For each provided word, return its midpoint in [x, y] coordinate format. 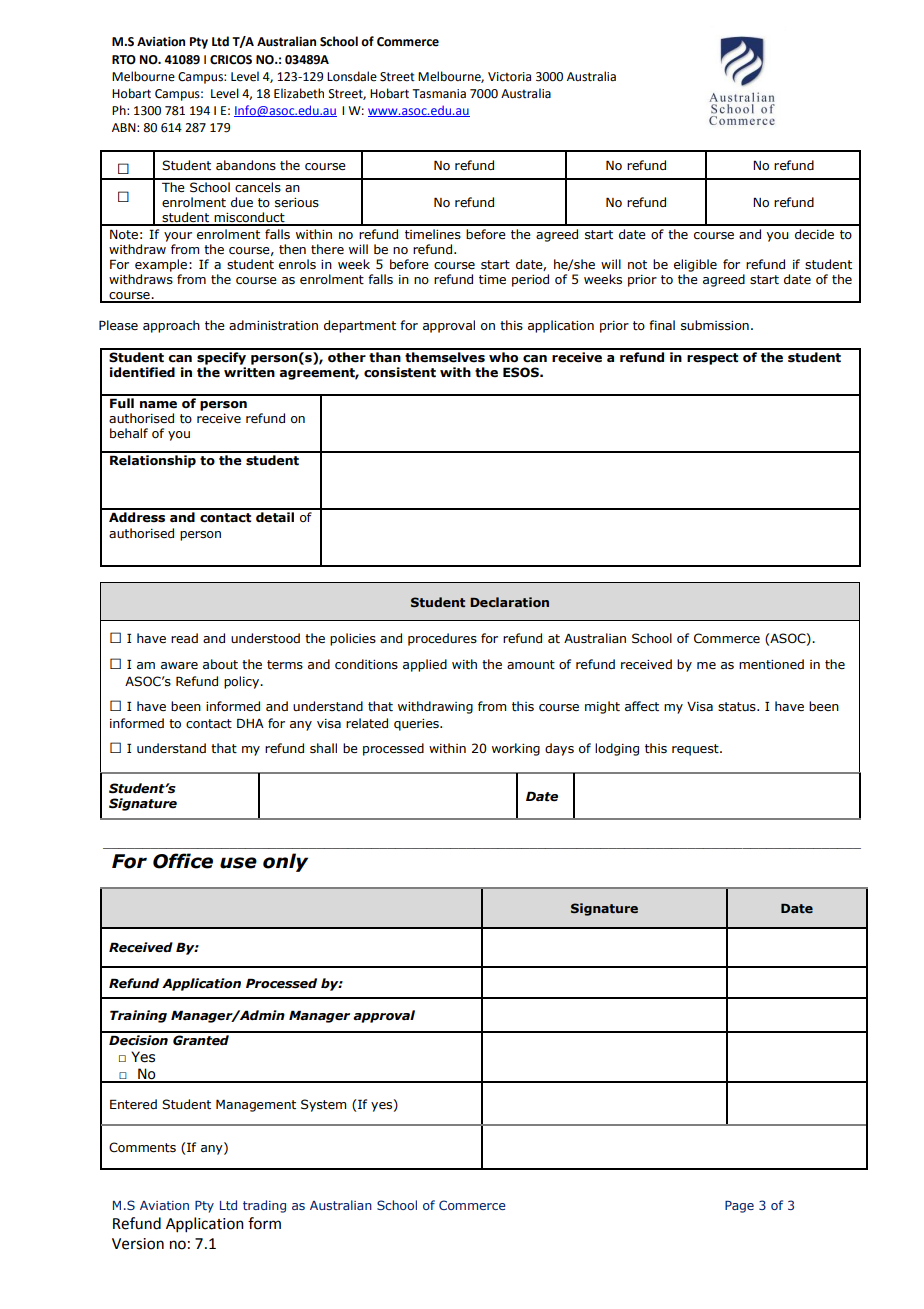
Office [183, 861]
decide [814, 234]
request [696, 750]
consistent [400, 372]
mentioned [771, 664]
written [249, 372]
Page [739, 1207]
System [323, 1105]
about [220, 664]
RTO [124, 60]
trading [264, 1206]
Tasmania [439, 94]
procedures [442, 639]
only [285, 862]
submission [715, 325]
